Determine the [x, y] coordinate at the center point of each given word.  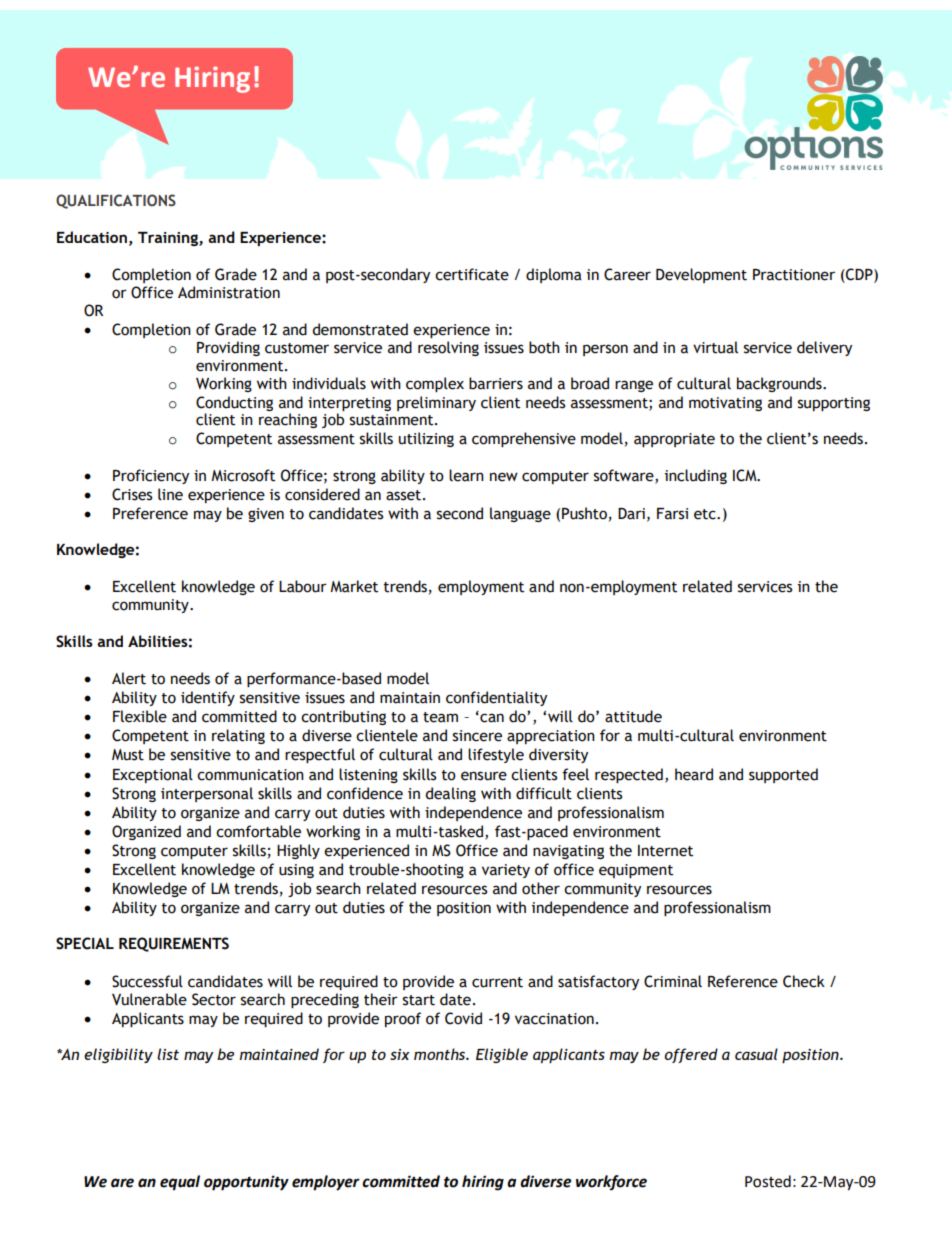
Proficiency [151, 476]
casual [756, 1054]
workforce [611, 1182]
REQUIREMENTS [174, 944]
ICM [746, 475]
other [541, 888]
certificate [472, 274]
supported [783, 775]
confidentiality [496, 698]
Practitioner [794, 275]
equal [180, 1183]
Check [804, 981]
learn [466, 475]
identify [208, 698]
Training [169, 239]
